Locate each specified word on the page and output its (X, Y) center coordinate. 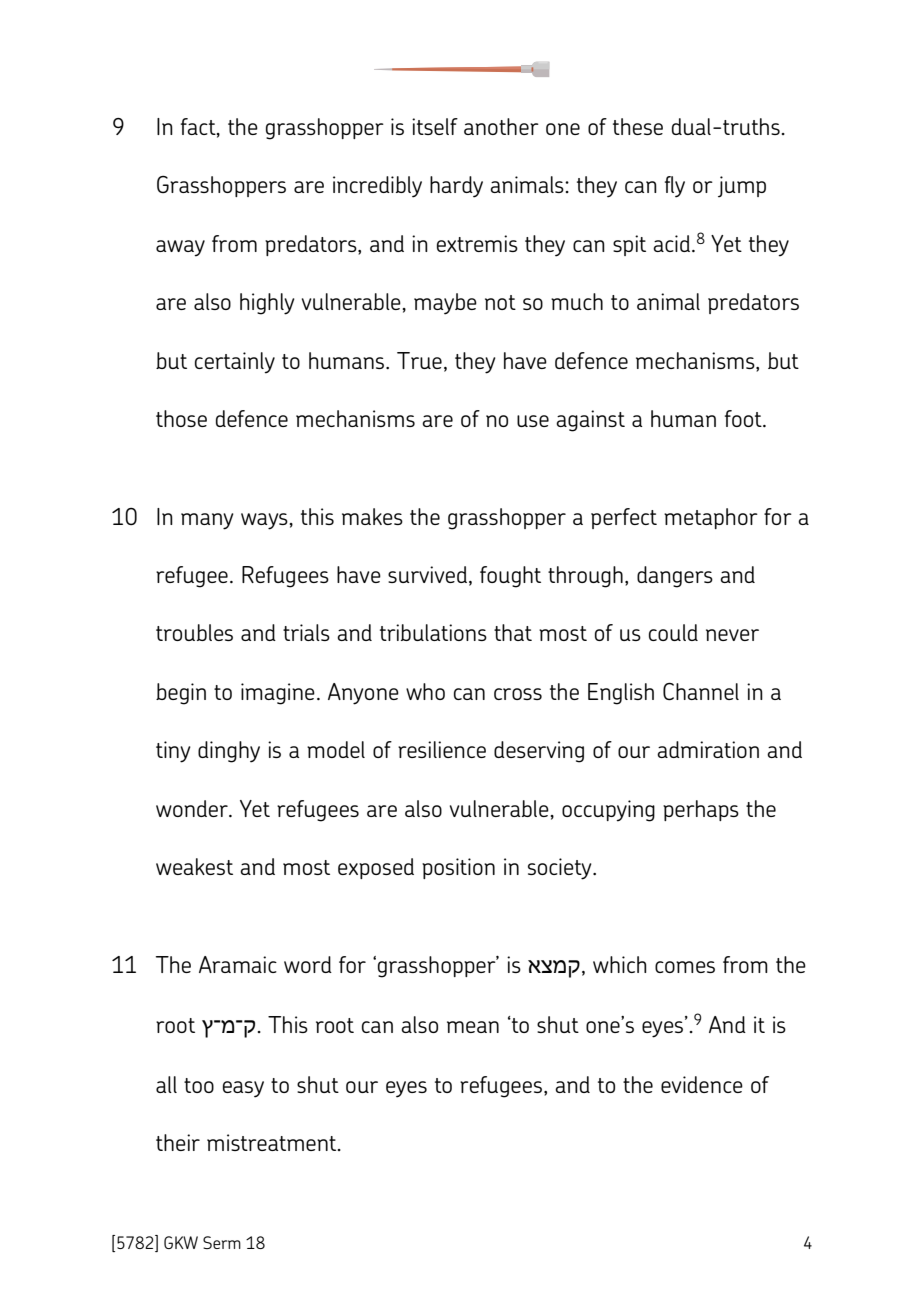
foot (744, 418)
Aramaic (238, 964)
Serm (222, 1242)
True (419, 360)
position (458, 868)
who (425, 691)
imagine (278, 694)
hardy (456, 187)
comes (685, 967)
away (180, 248)
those (181, 418)
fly (675, 187)
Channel (701, 691)
